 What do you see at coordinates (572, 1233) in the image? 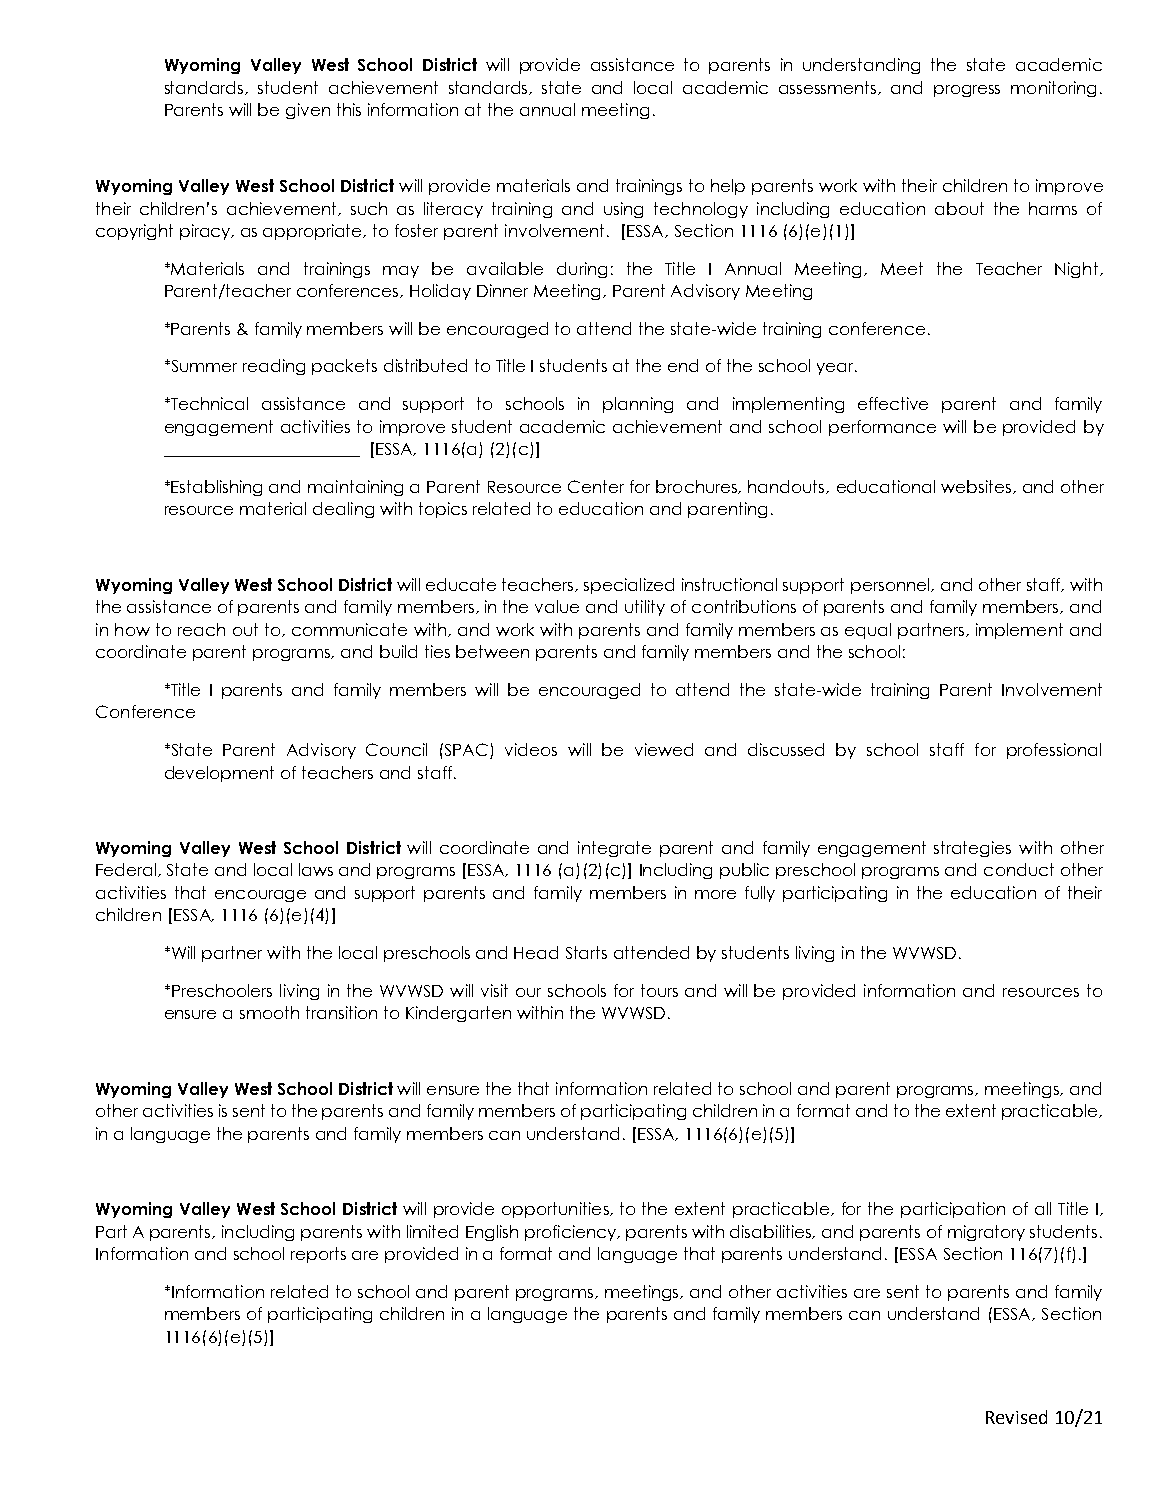
I see `proficiency` at bounding box center [572, 1233].
